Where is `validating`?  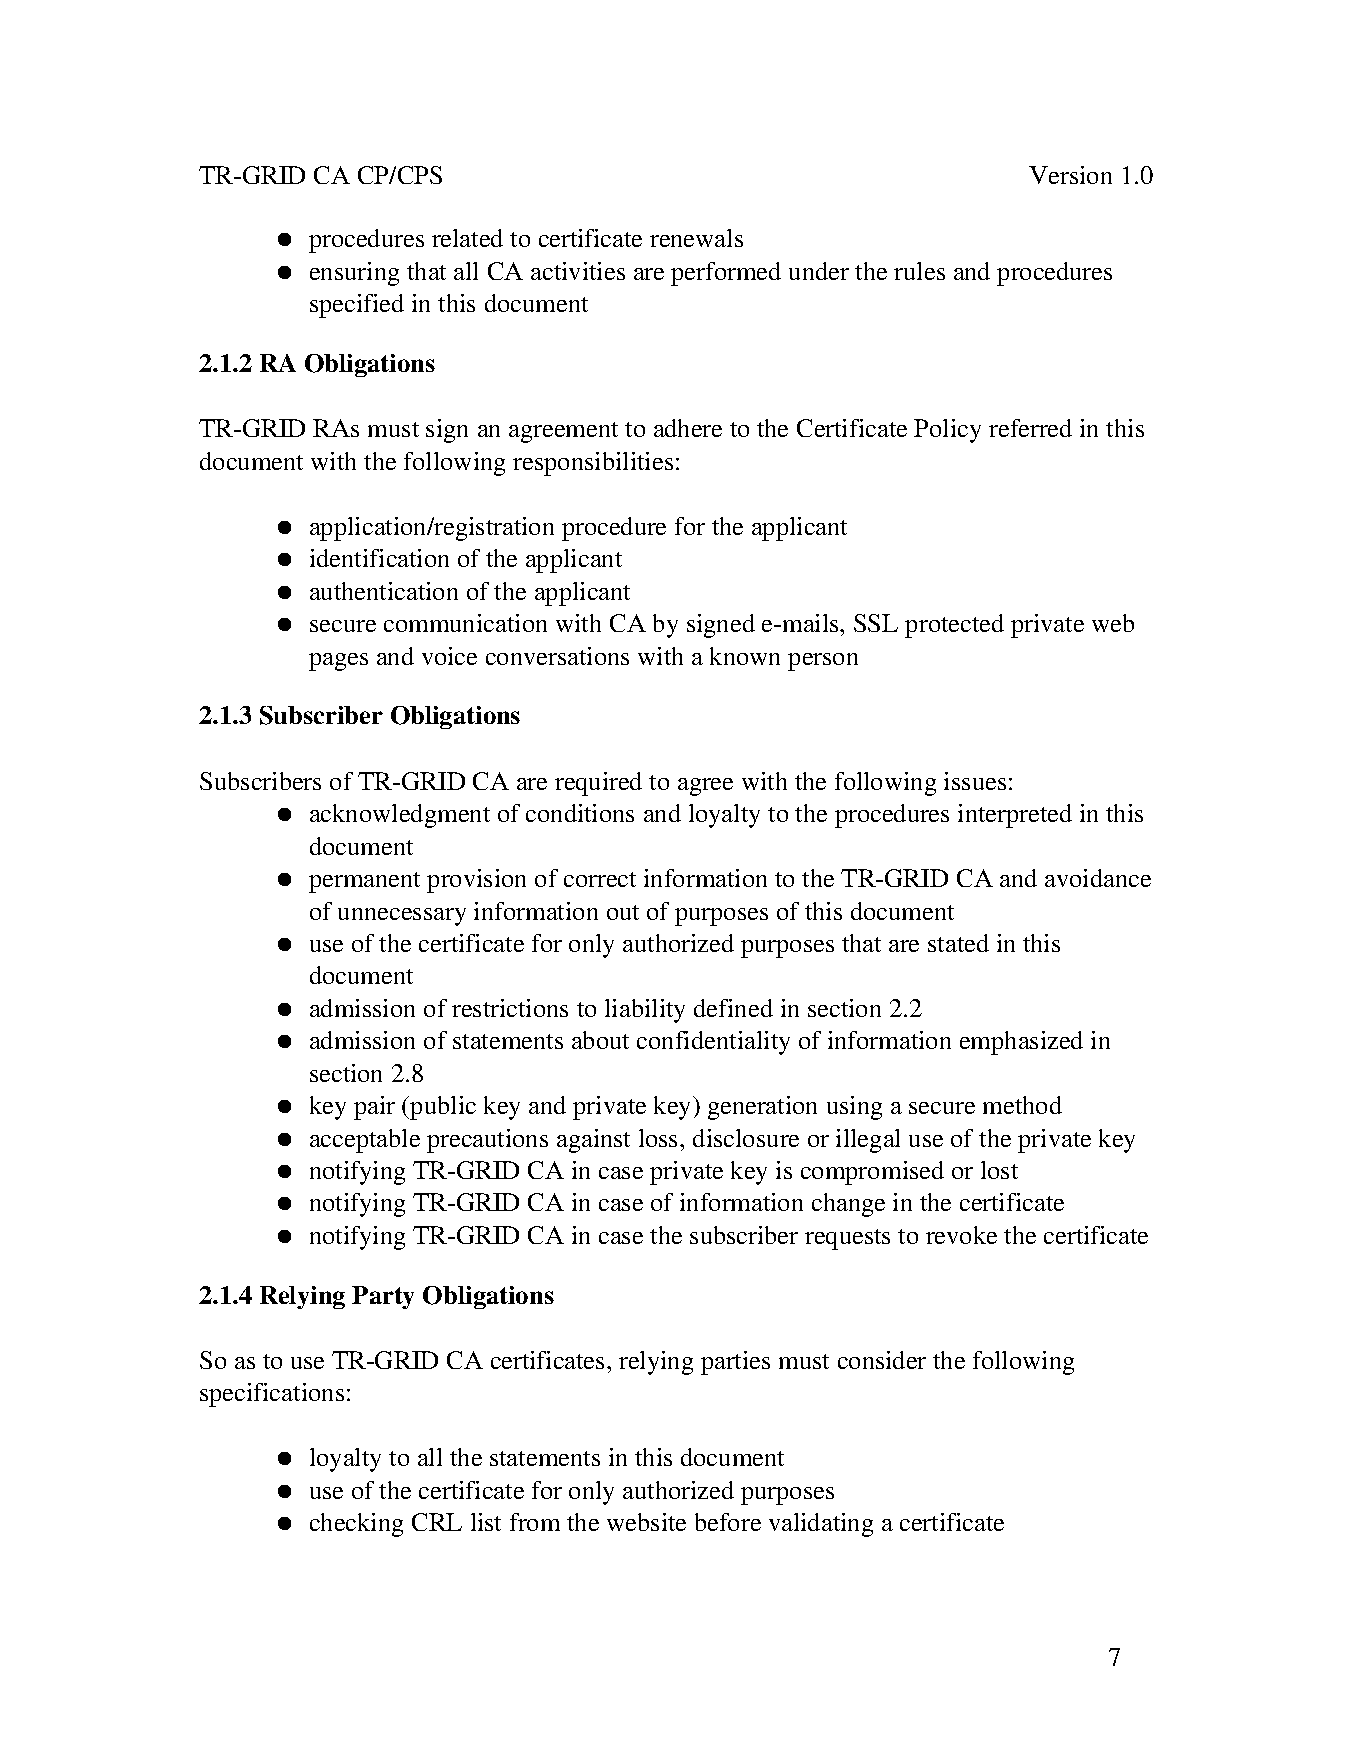 validating is located at coordinates (821, 1525).
